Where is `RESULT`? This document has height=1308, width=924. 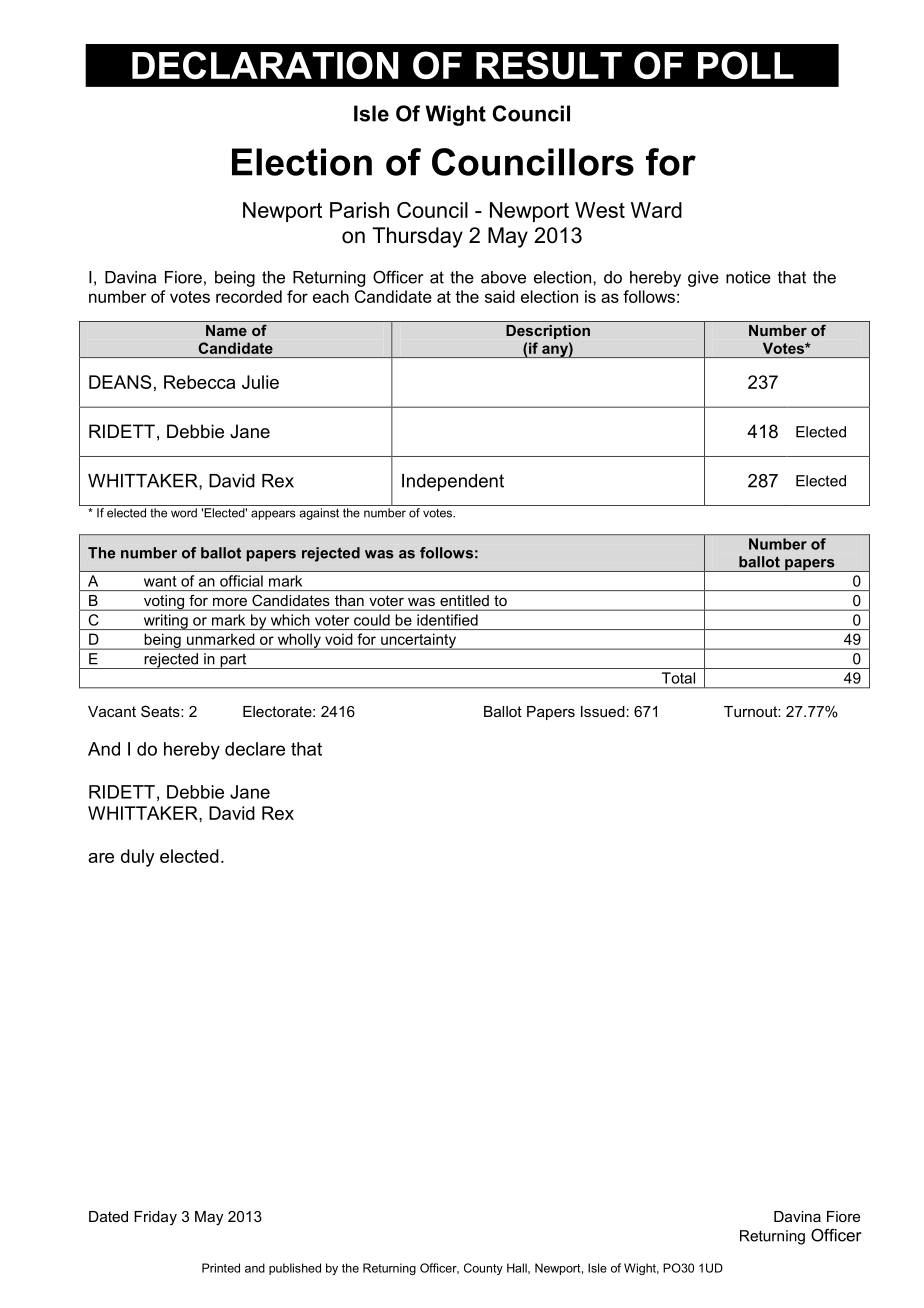
RESULT is located at coordinates (549, 65).
